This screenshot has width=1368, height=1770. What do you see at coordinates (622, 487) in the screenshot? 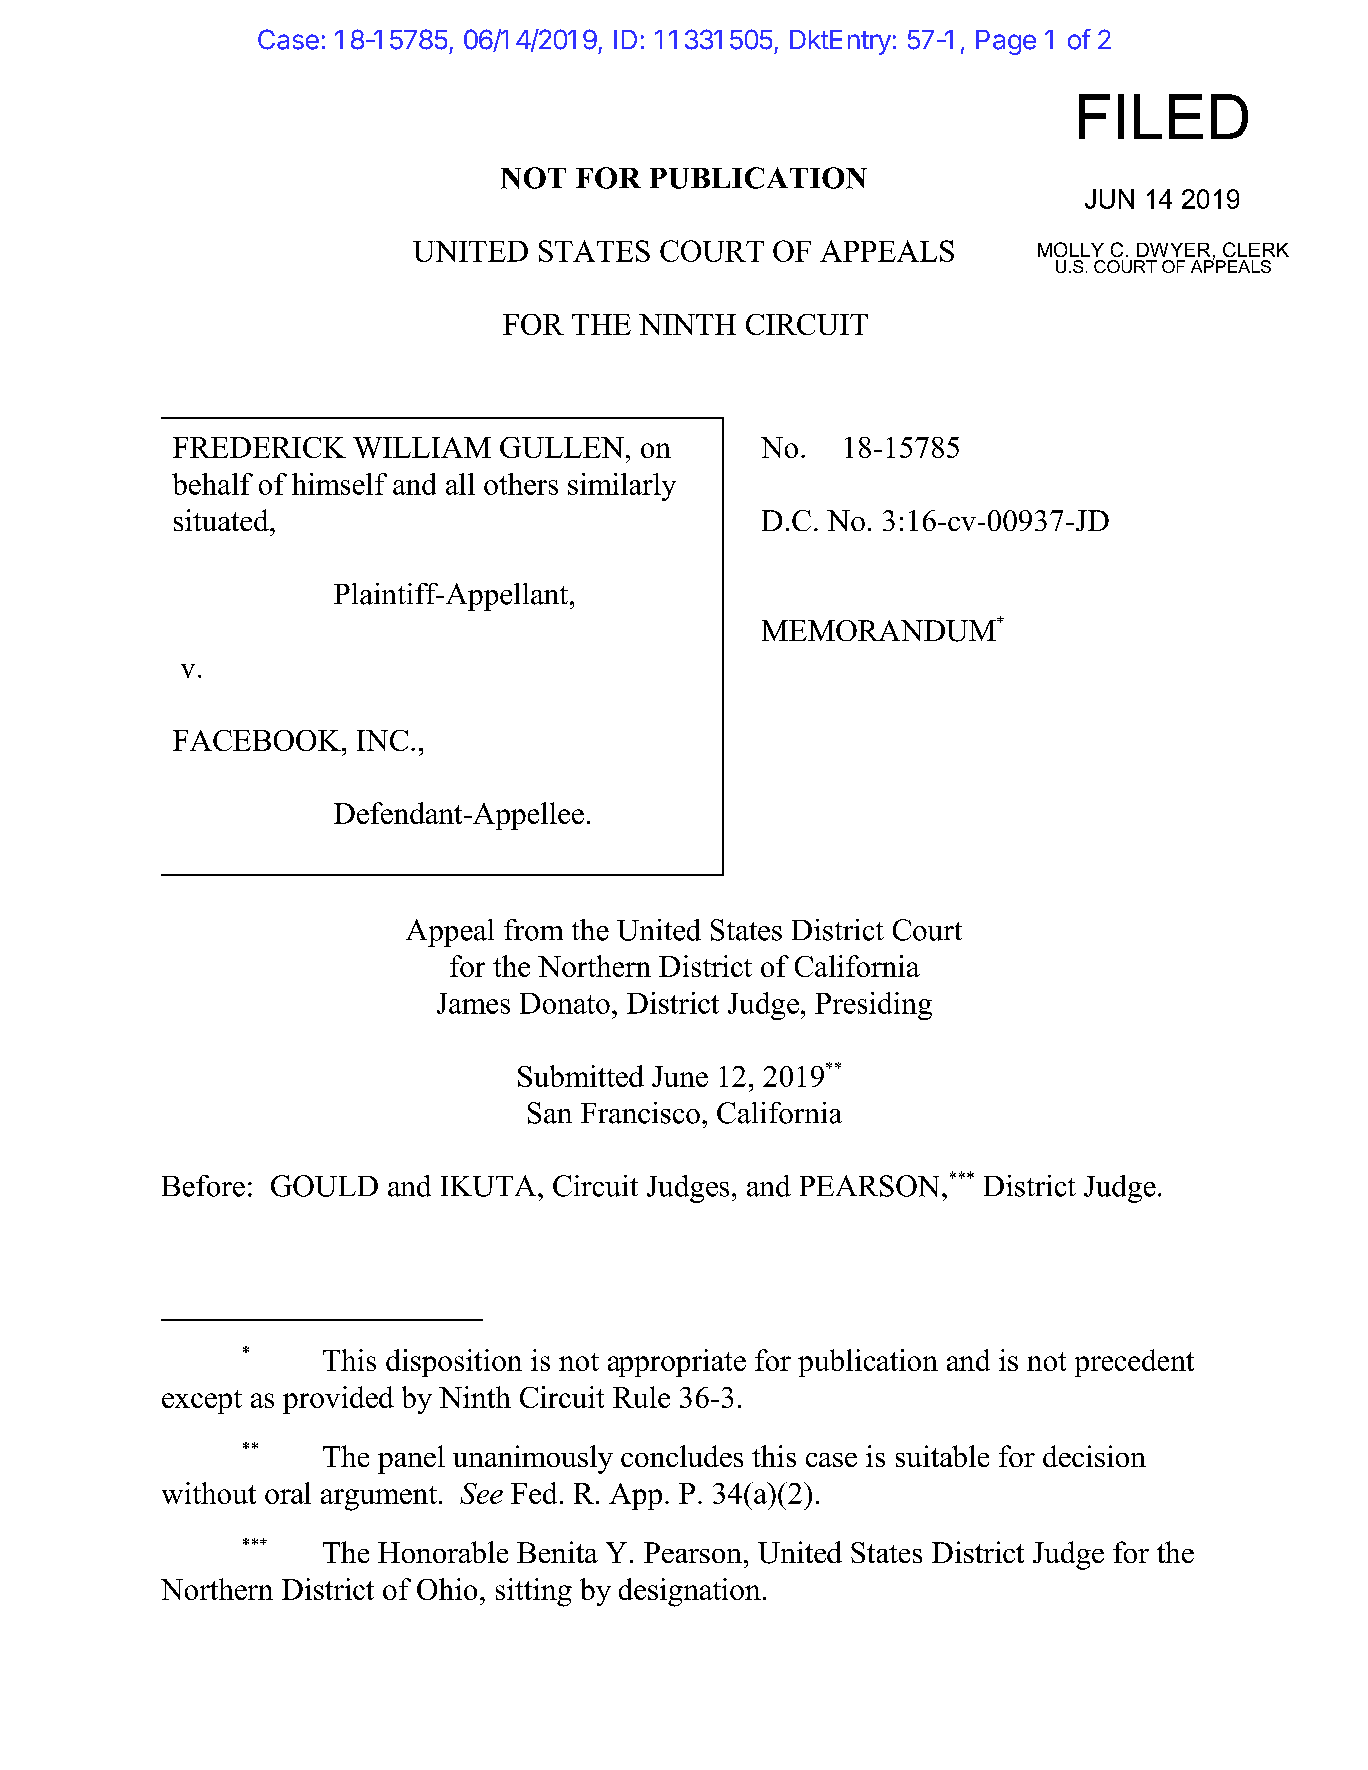
I see `similarly` at bounding box center [622, 487].
